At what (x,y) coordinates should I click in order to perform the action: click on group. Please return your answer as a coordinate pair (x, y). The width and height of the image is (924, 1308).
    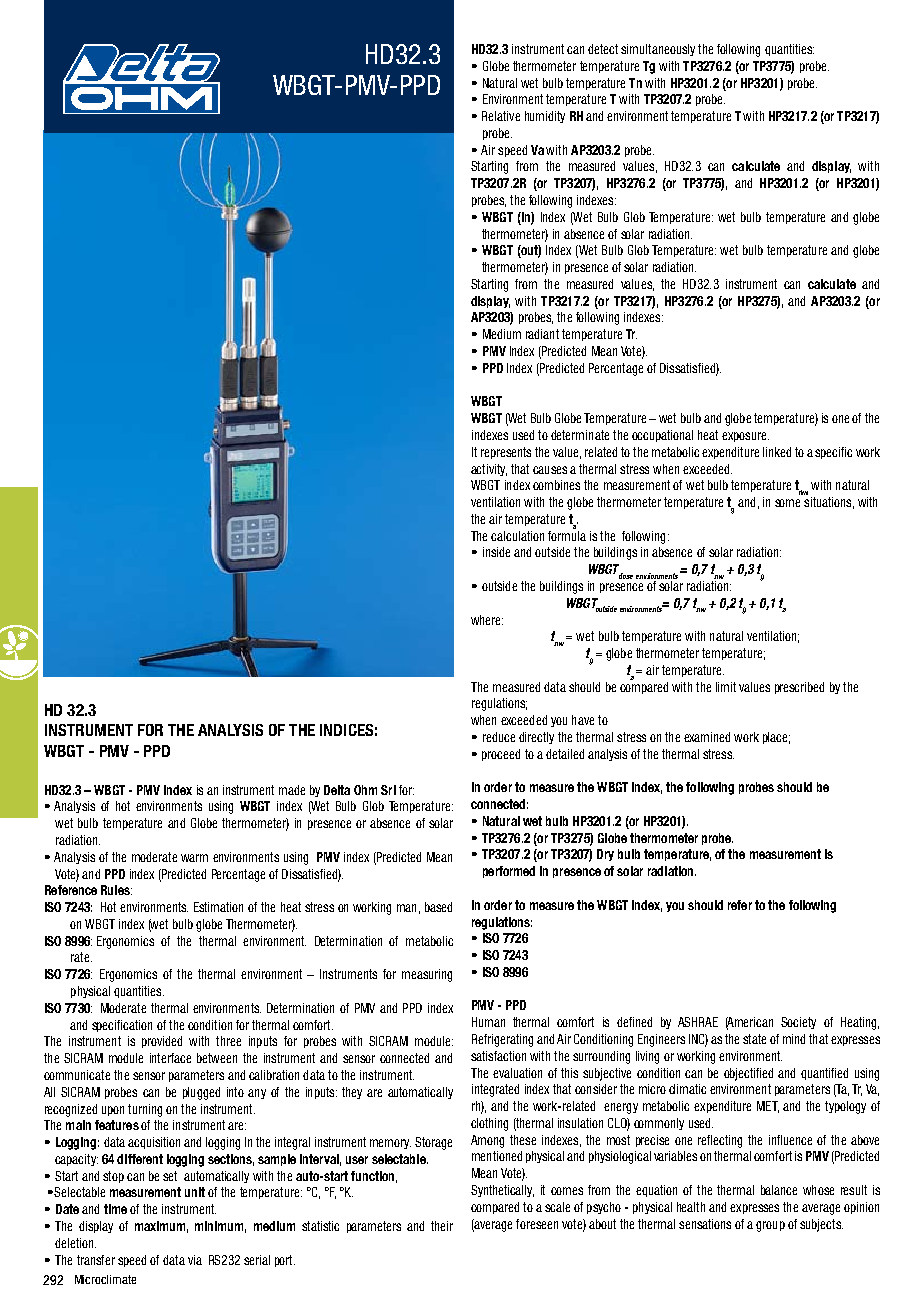
    Looking at the image, I should click on (770, 1226).
